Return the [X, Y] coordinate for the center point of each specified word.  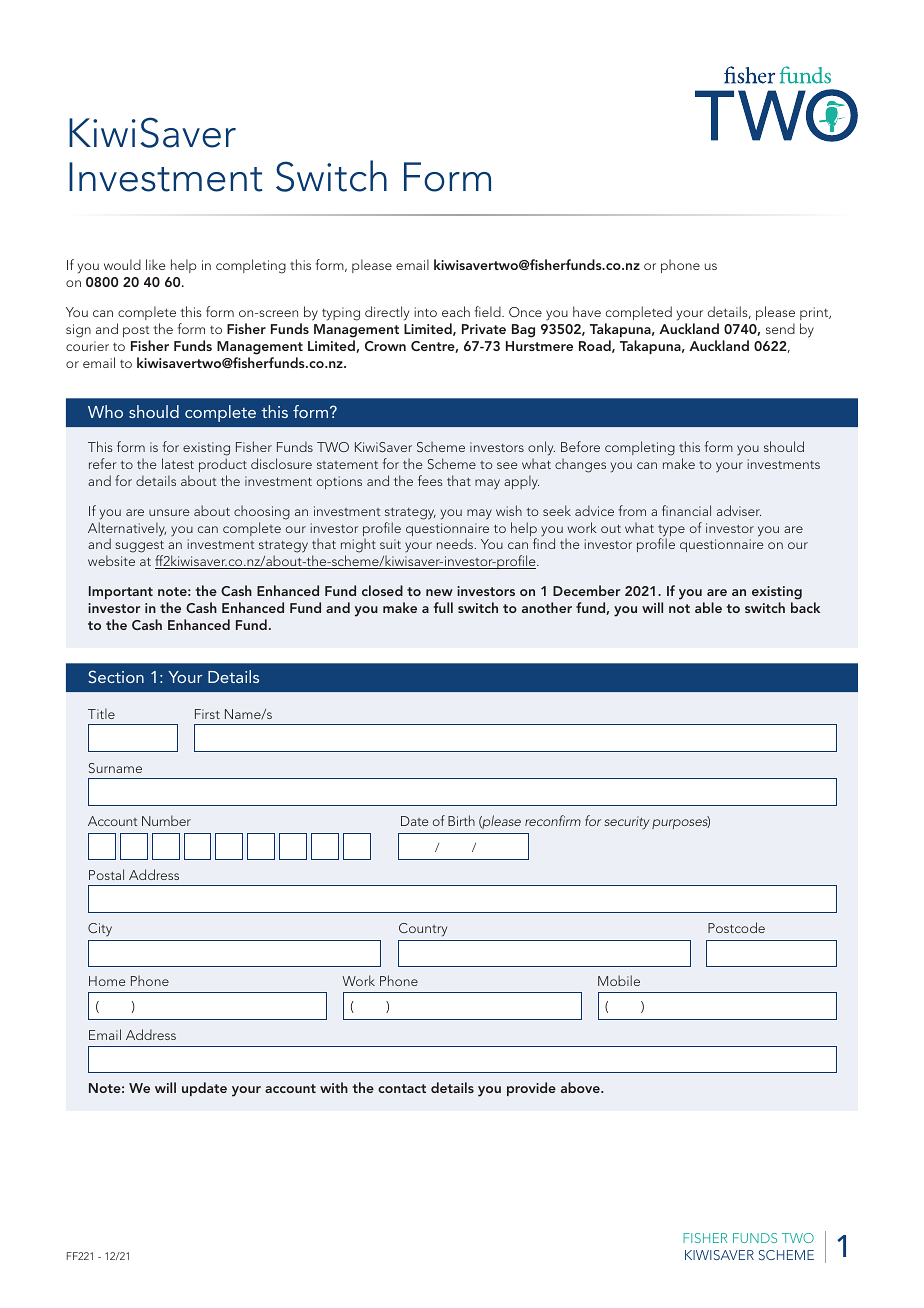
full [443, 607]
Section [116, 676]
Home [107, 981]
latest [178, 463]
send [780, 328]
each [456, 311]
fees [430, 480]
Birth [461, 820]
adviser [739, 510]
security [627, 823]
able [708, 607]
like [156, 264]
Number [166, 820]
